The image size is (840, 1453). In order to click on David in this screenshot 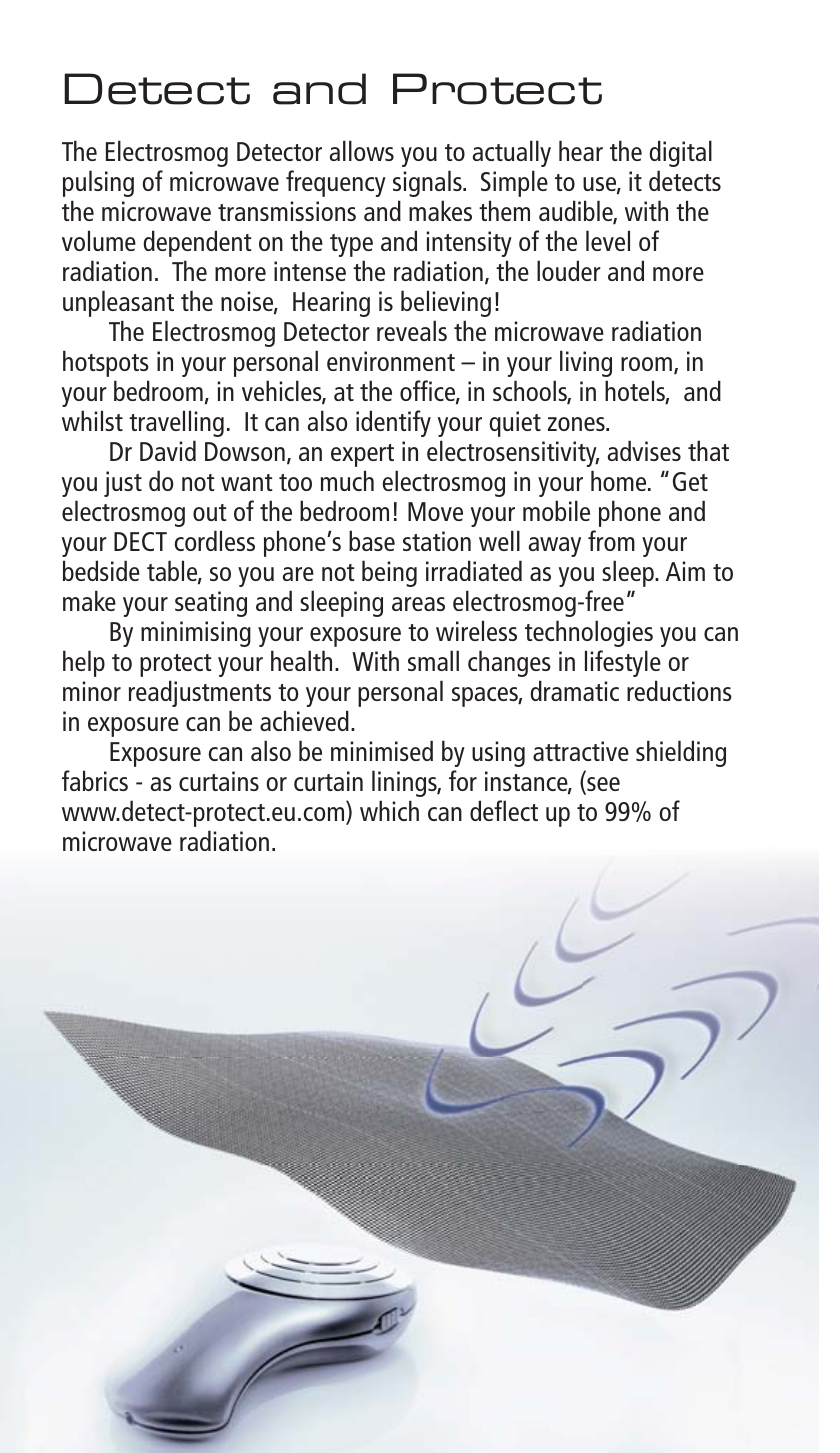, I will do `click(168, 450)`.
